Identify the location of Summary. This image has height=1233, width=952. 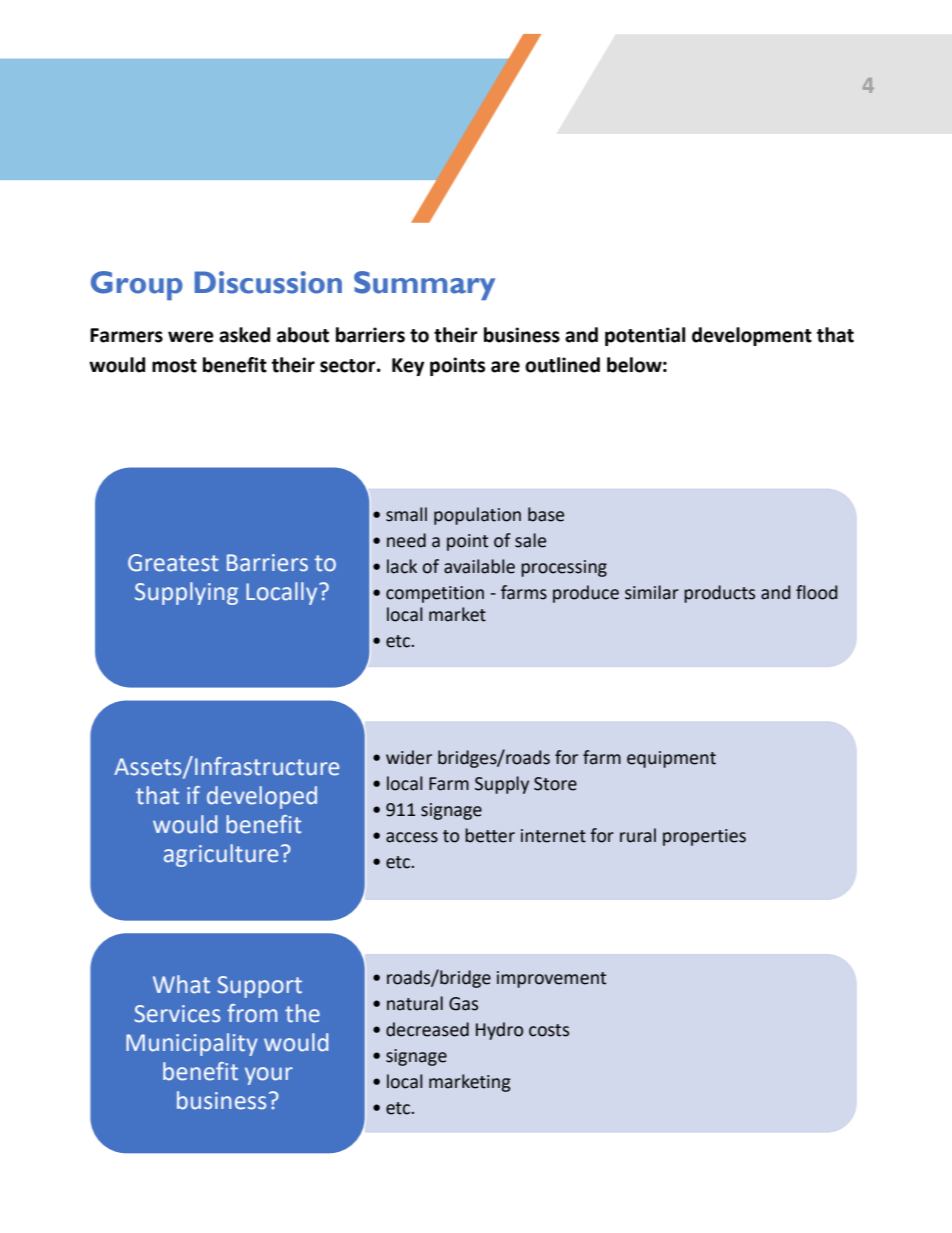
(424, 285).
